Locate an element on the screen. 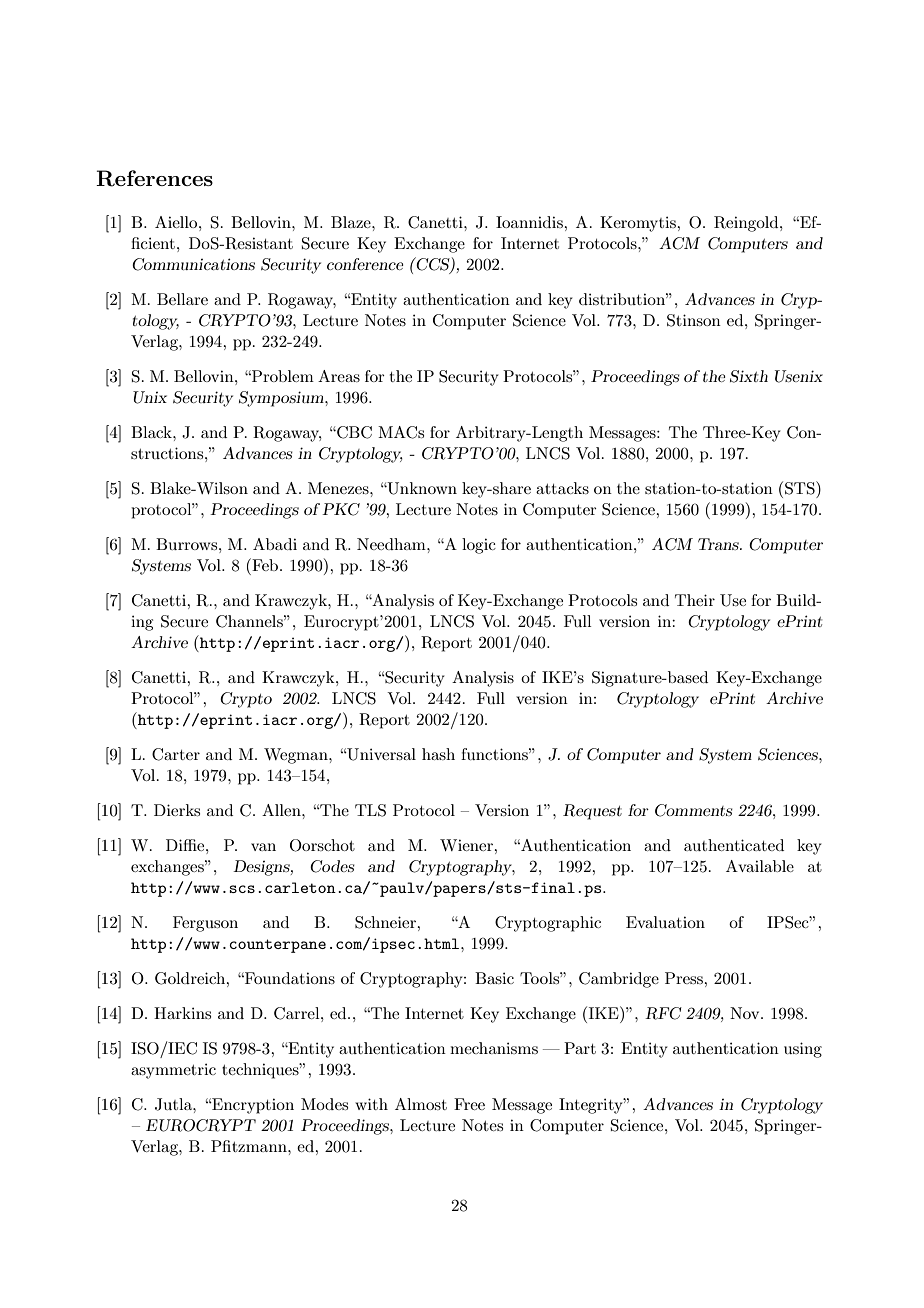  authenticated is located at coordinates (734, 845).
